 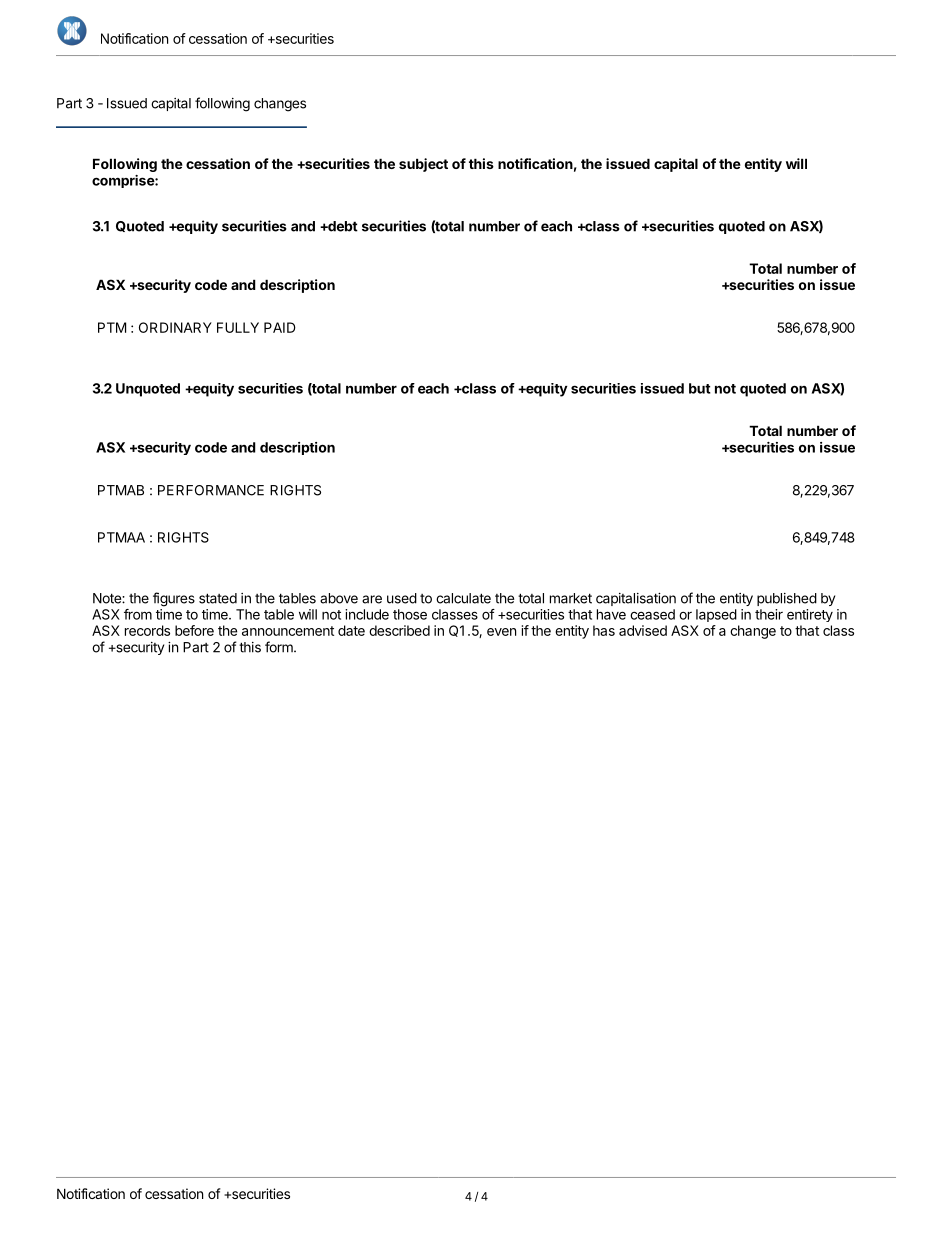 I want to click on PAID, so click(x=280, y=327).
